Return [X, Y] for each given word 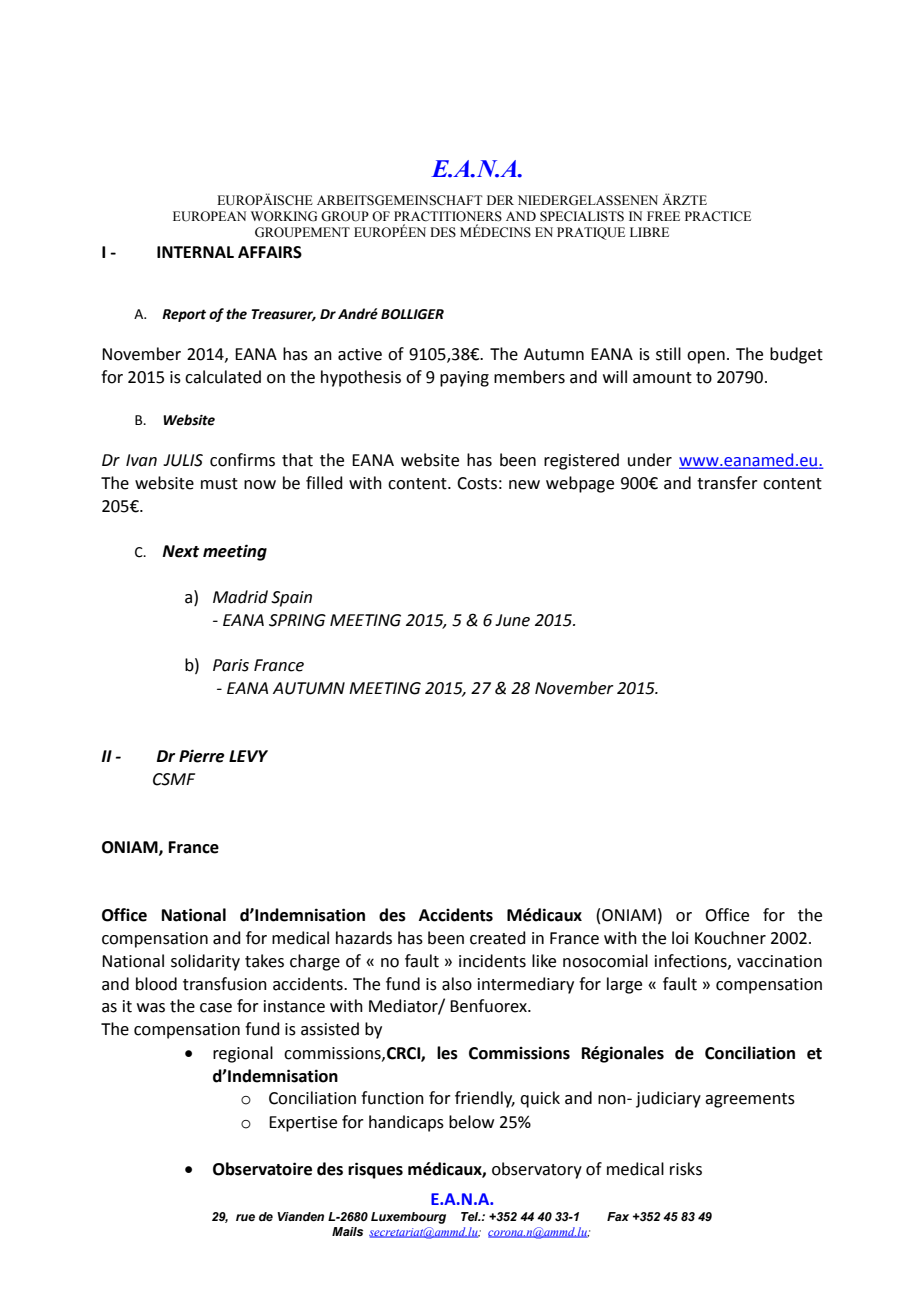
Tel [471, 1216]
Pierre [202, 756]
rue [245, 1217]
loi [680, 938]
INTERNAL [195, 252]
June [512, 620]
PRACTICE [718, 216]
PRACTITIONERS [448, 216]
